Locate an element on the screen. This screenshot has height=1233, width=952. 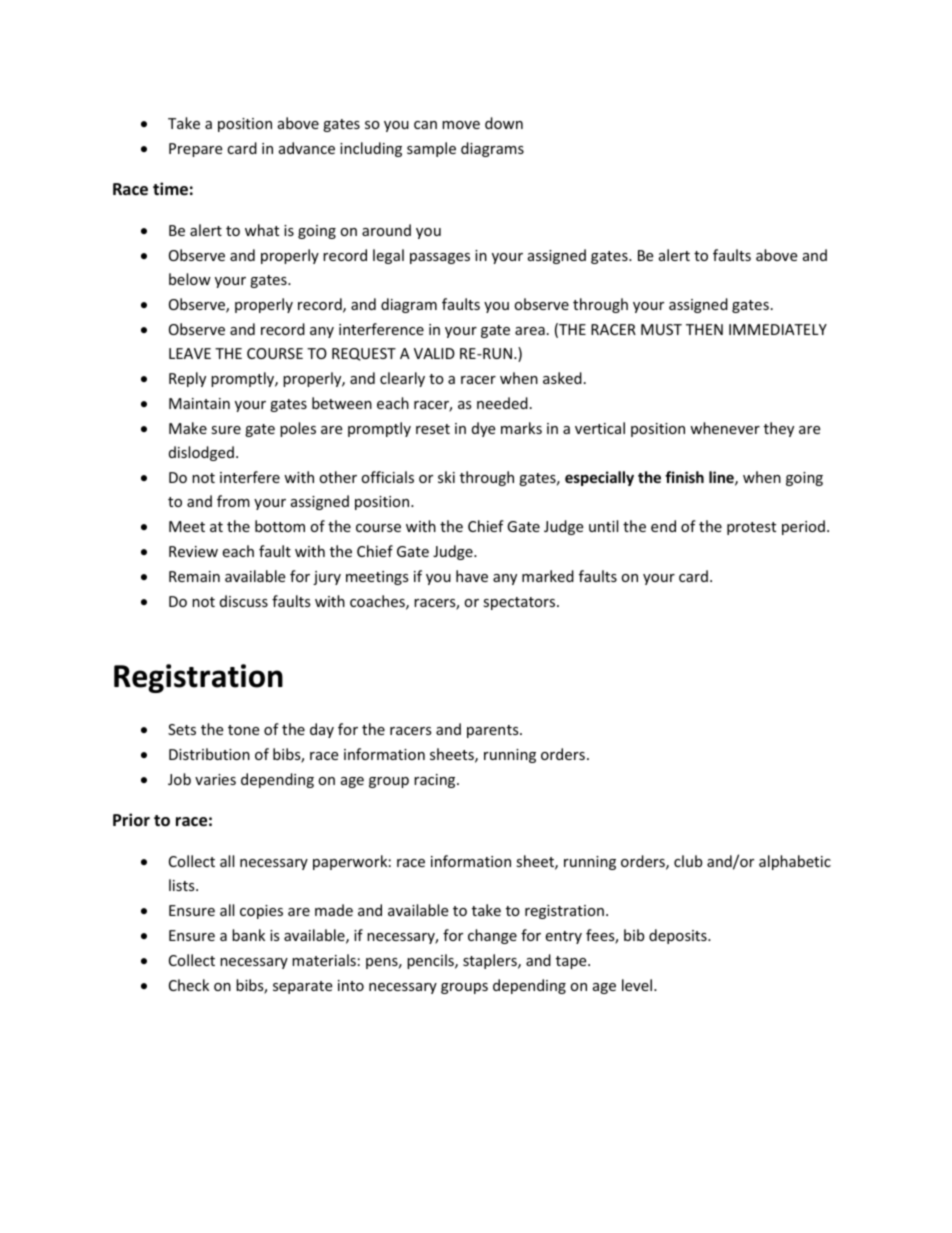
sample is located at coordinates (431, 149).
